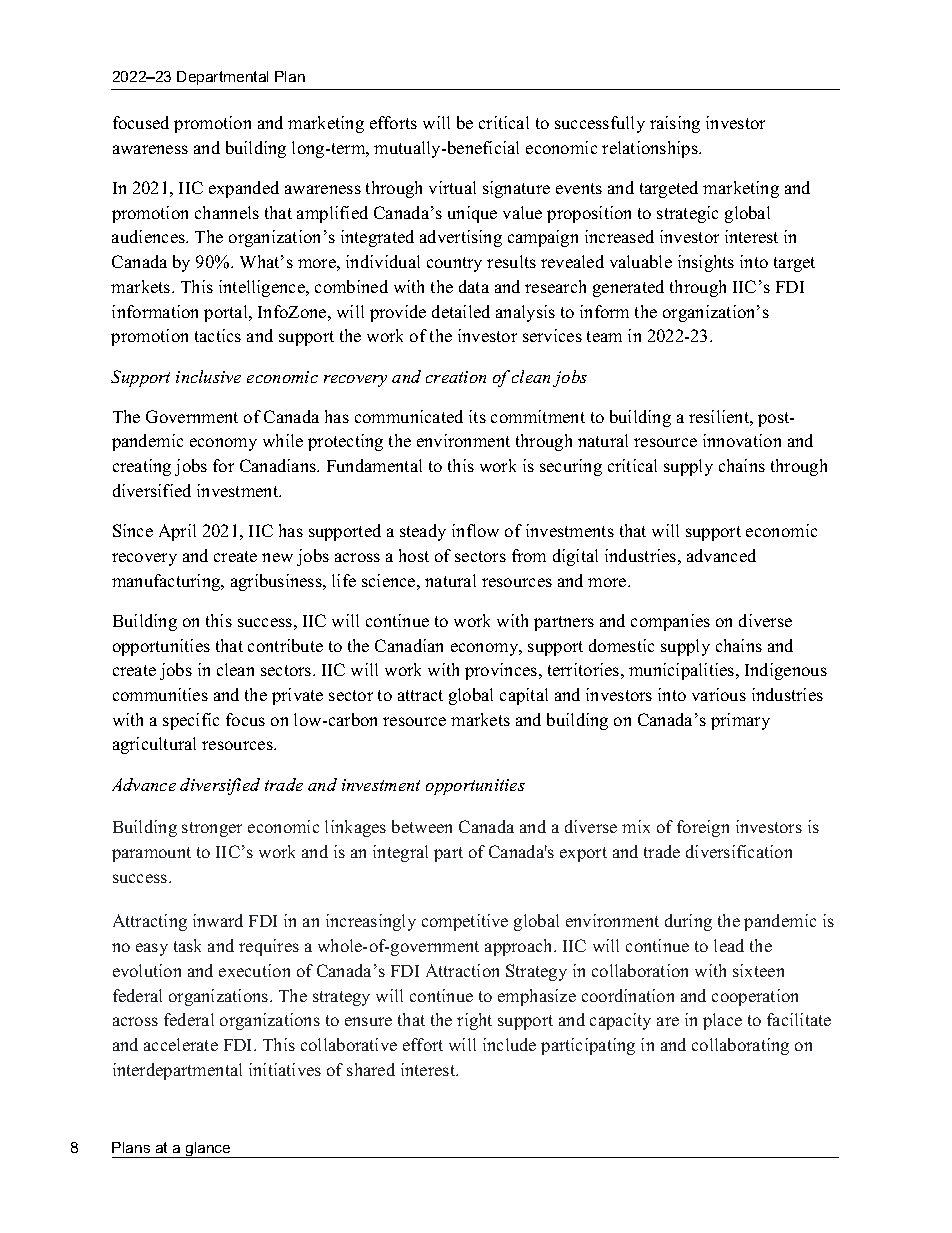 This page has width=952, height=1233. I want to click on virtual, so click(452, 187).
